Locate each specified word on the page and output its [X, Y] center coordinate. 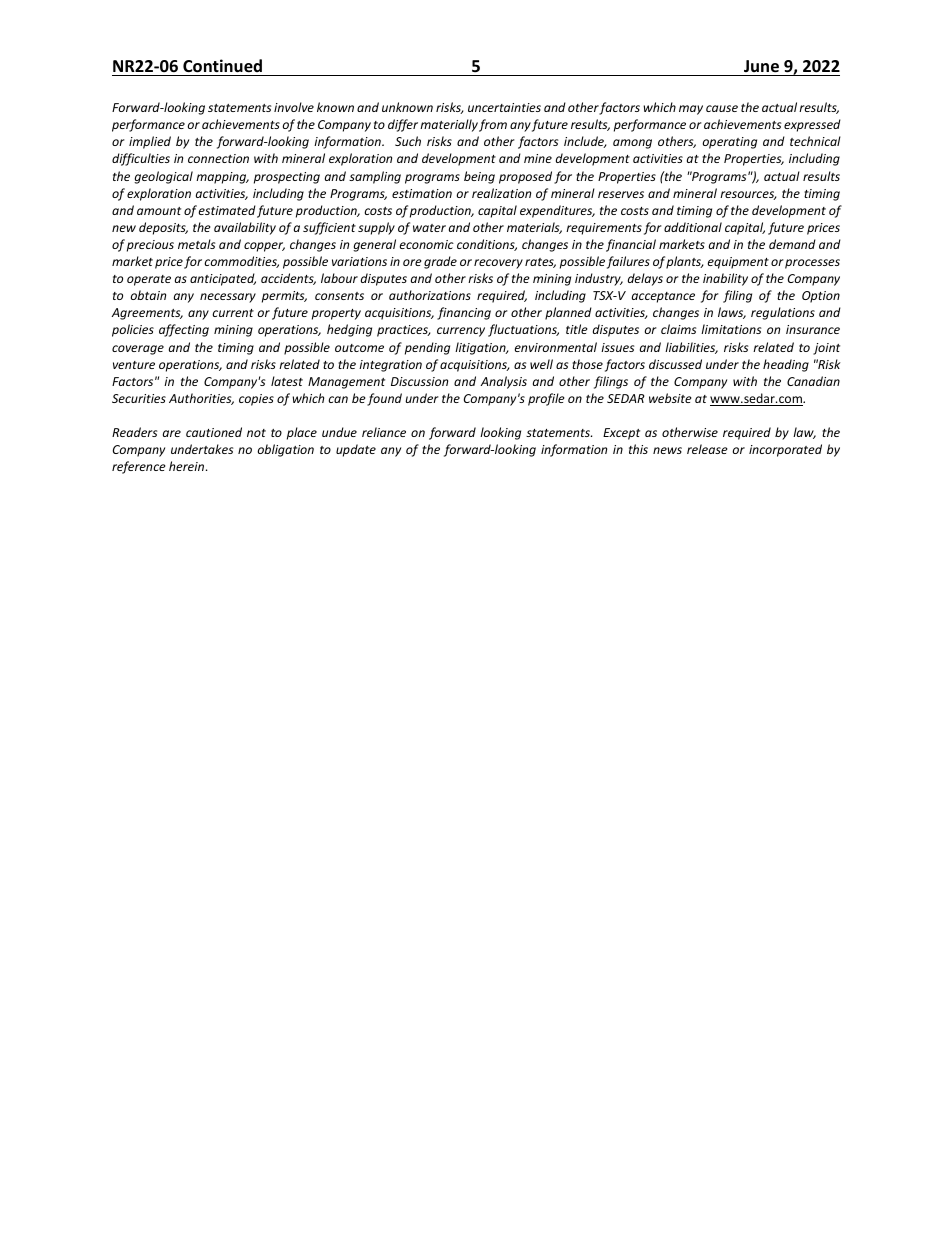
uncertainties [504, 107]
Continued [222, 66]
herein [186, 466]
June [761, 66]
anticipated [223, 279]
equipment [738, 263]
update [356, 450]
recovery [498, 264]
